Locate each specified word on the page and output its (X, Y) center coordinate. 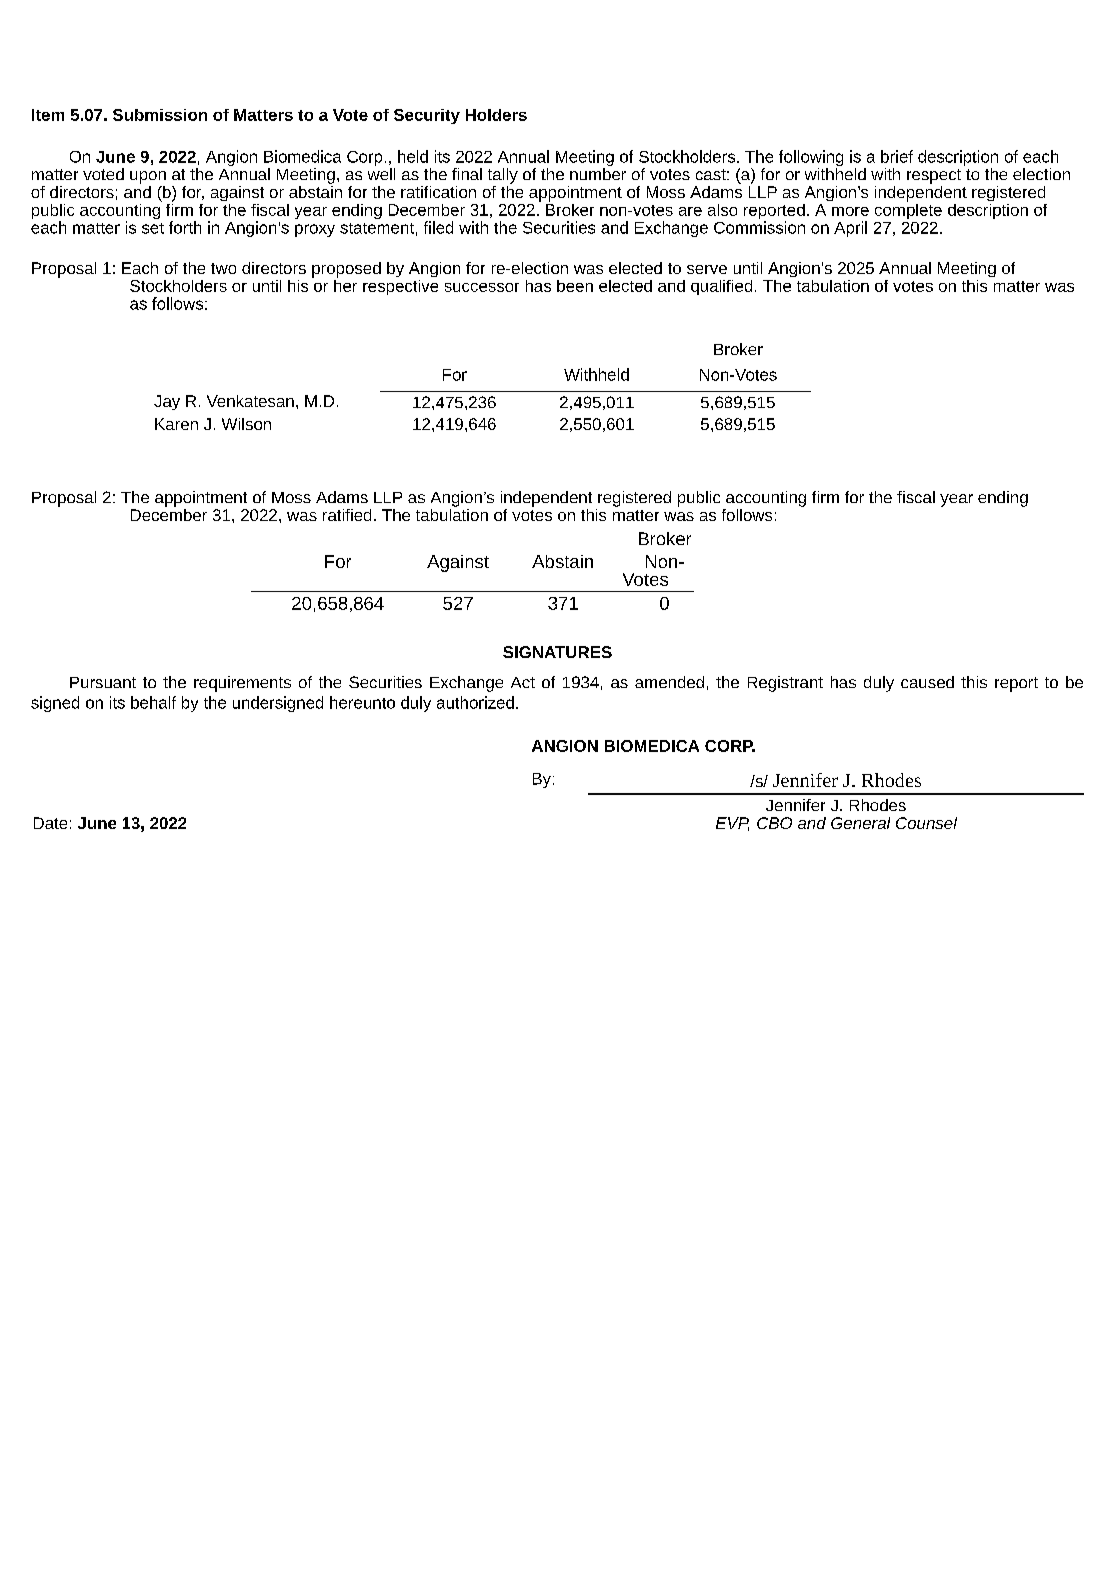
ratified (347, 515)
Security (427, 116)
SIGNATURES (557, 652)
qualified (721, 287)
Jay (167, 402)
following (811, 159)
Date (50, 823)
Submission (160, 115)
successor (482, 287)
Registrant (785, 684)
